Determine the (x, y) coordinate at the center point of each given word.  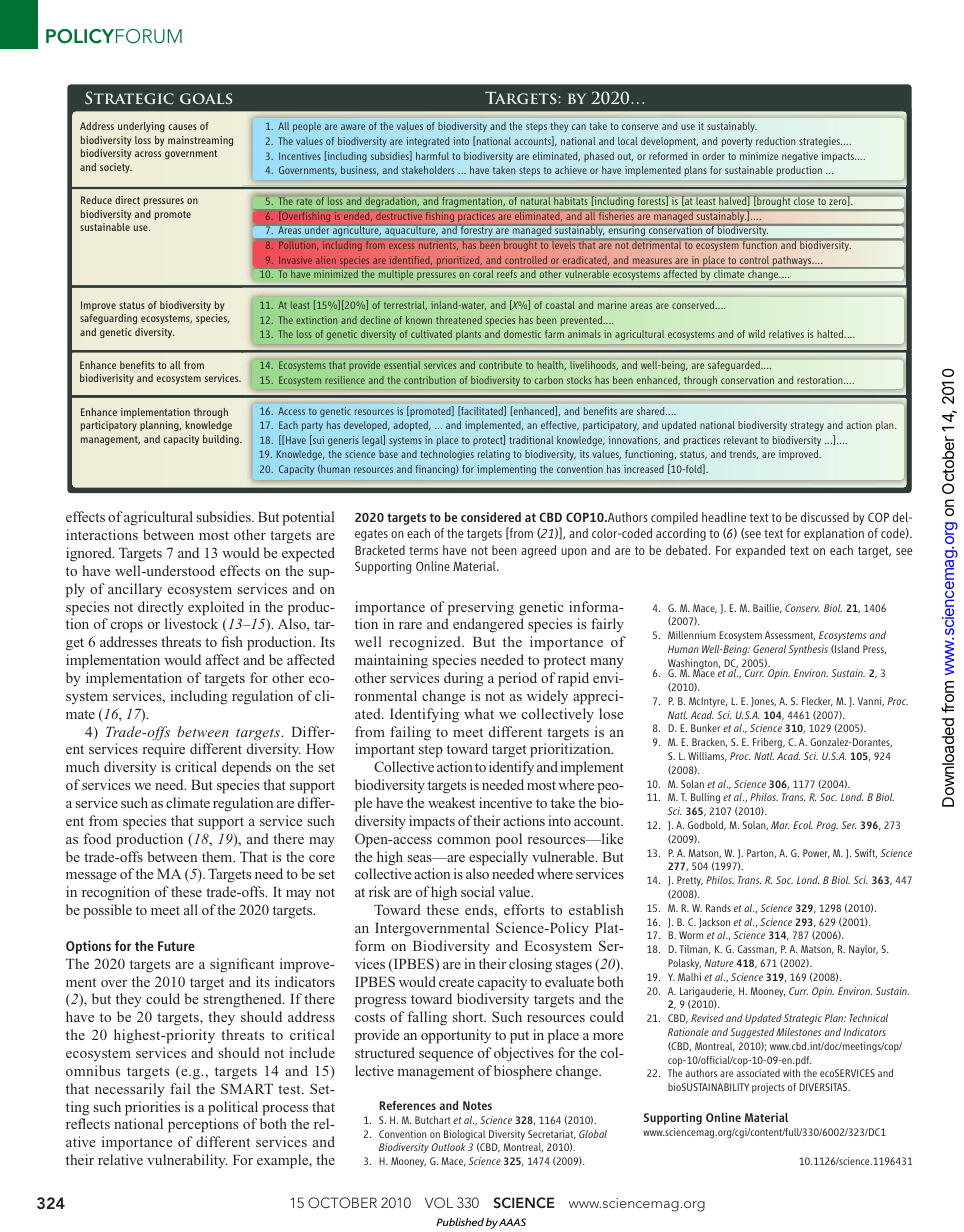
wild (756, 334)
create (456, 982)
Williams (707, 757)
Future (176, 946)
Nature (719, 963)
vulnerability (187, 1161)
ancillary (135, 590)
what (479, 713)
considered (491, 517)
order (714, 156)
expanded (760, 551)
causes (183, 127)
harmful (432, 156)
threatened (459, 320)
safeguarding (108, 319)
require (163, 750)
